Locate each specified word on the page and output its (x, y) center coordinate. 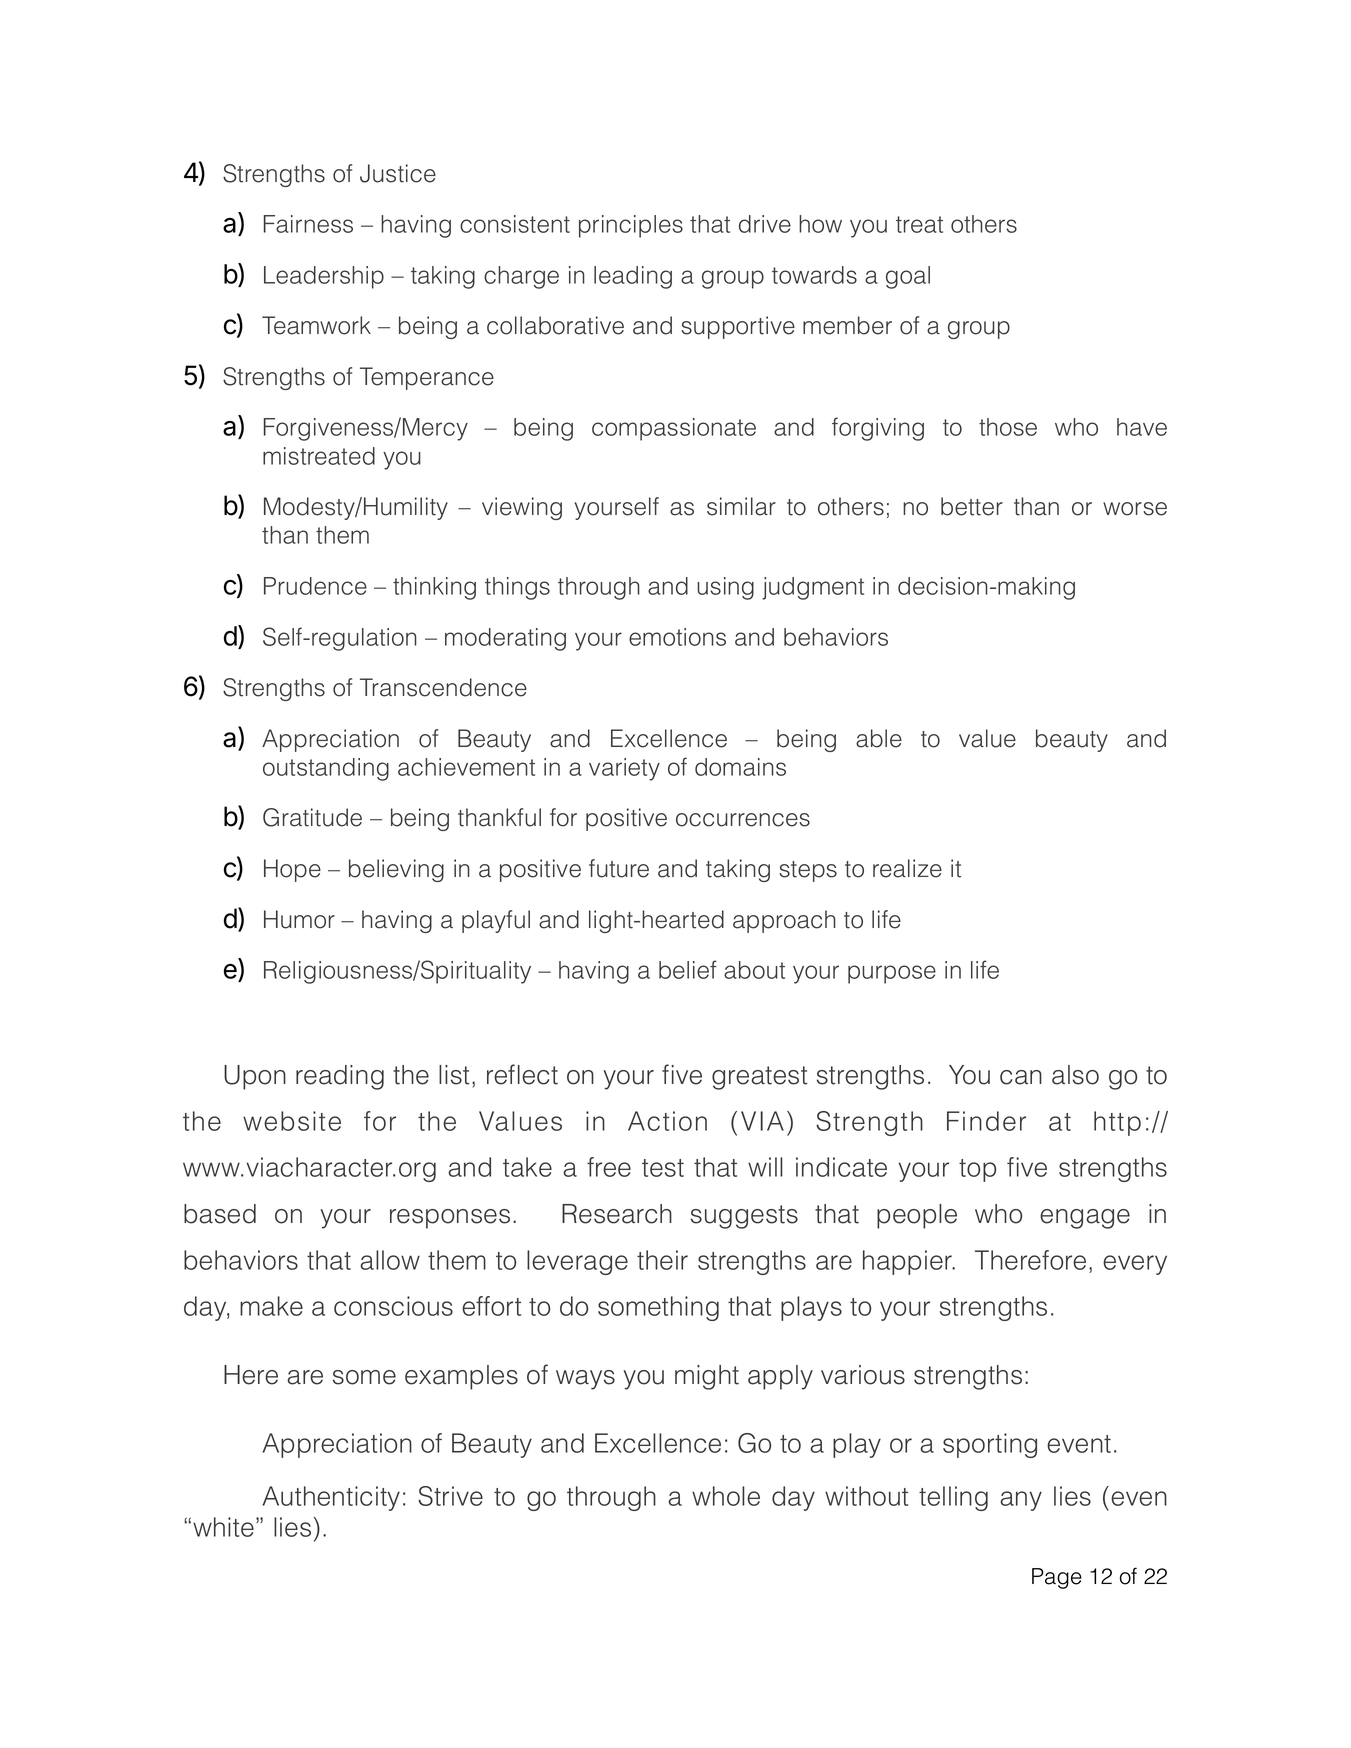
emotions (677, 637)
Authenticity (331, 1498)
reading (340, 1077)
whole (726, 1496)
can (1021, 1077)
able (879, 738)
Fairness (308, 224)
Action (667, 1121)
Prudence (315, 586)
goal (908, 277)
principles (631, 226)
